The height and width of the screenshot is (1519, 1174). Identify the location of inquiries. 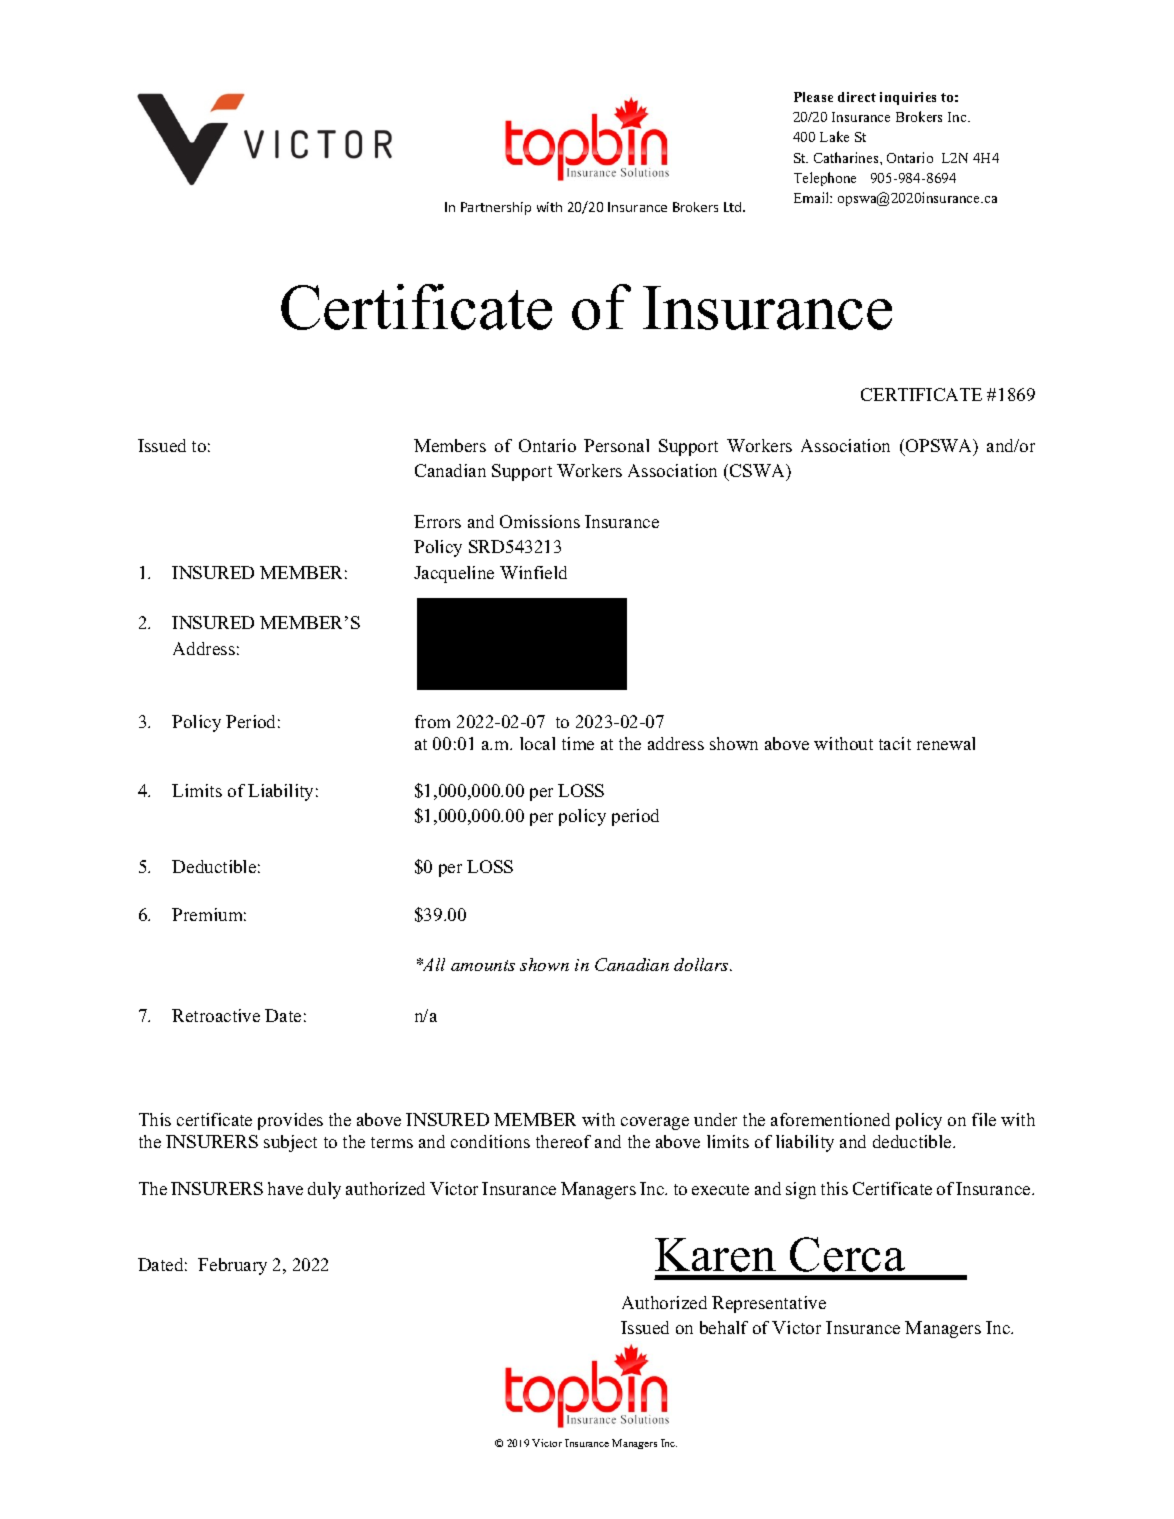
(908, 98).
